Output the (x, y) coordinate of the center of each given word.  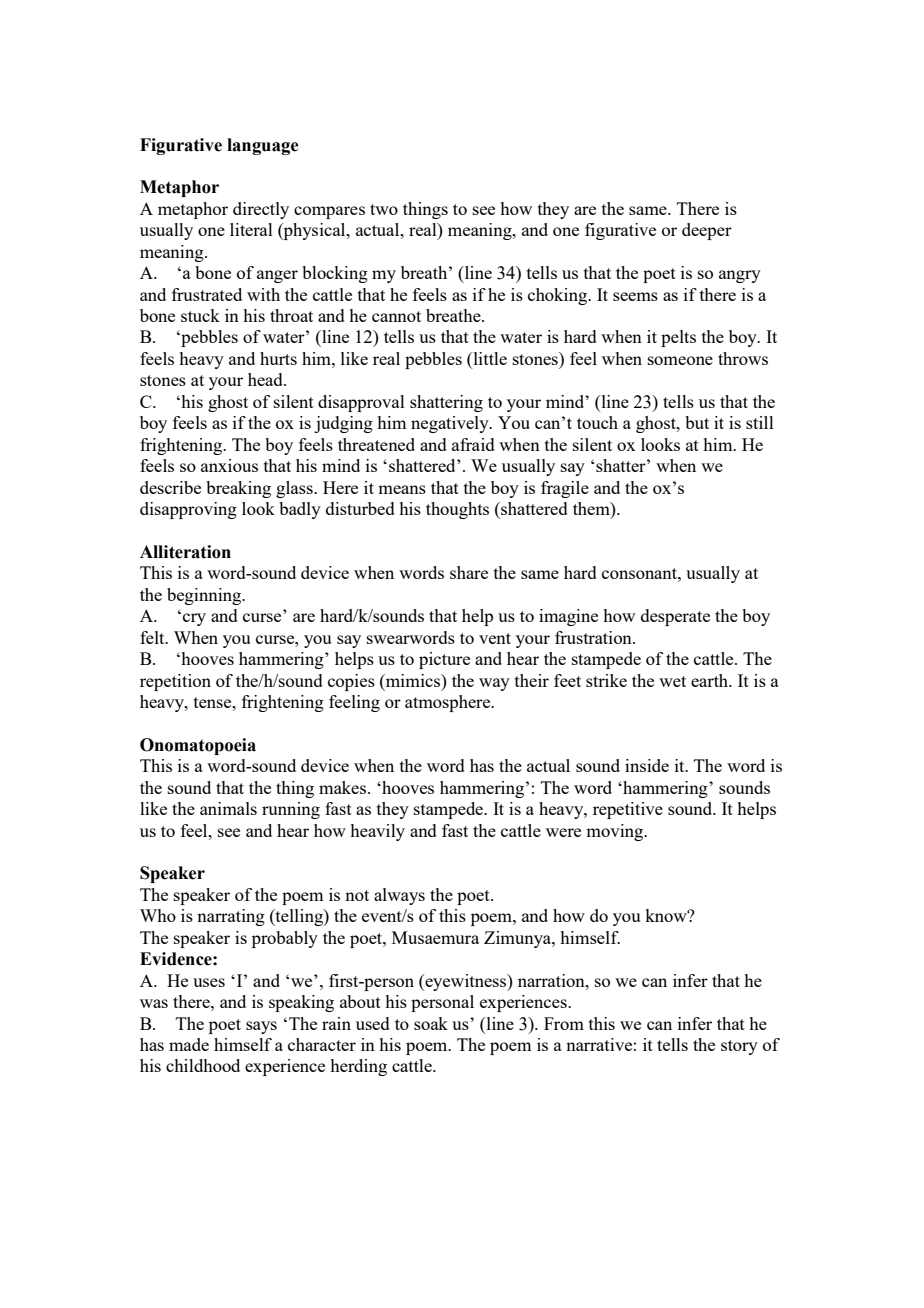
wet (672, 681)
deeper (707, 231)
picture (444, 660)
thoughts (457, 510)
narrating (231, 917)
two (384, 209)
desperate (675, 617)
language (262, 146)
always (399, 896)
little (489, 360)
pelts (678, 338)
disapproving (188, 510)
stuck (200, 315)
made (189, 1044)
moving (616, 832)
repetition (175, 682)
